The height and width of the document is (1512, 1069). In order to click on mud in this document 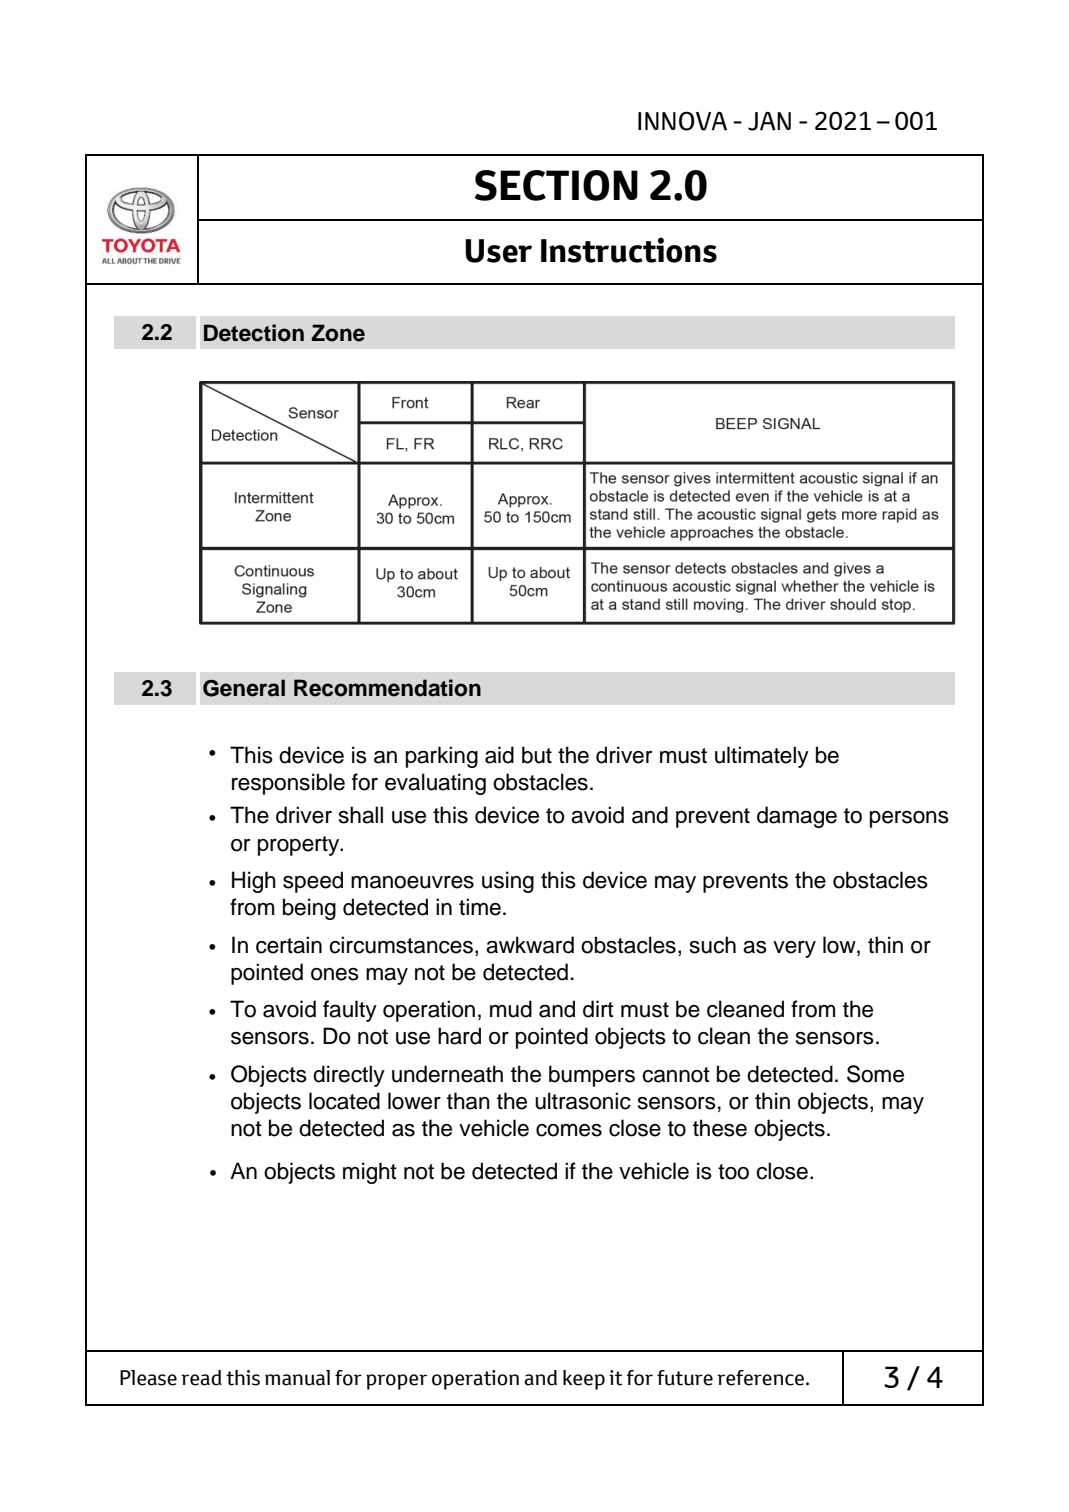, I will do `click(511, 1009)`.
